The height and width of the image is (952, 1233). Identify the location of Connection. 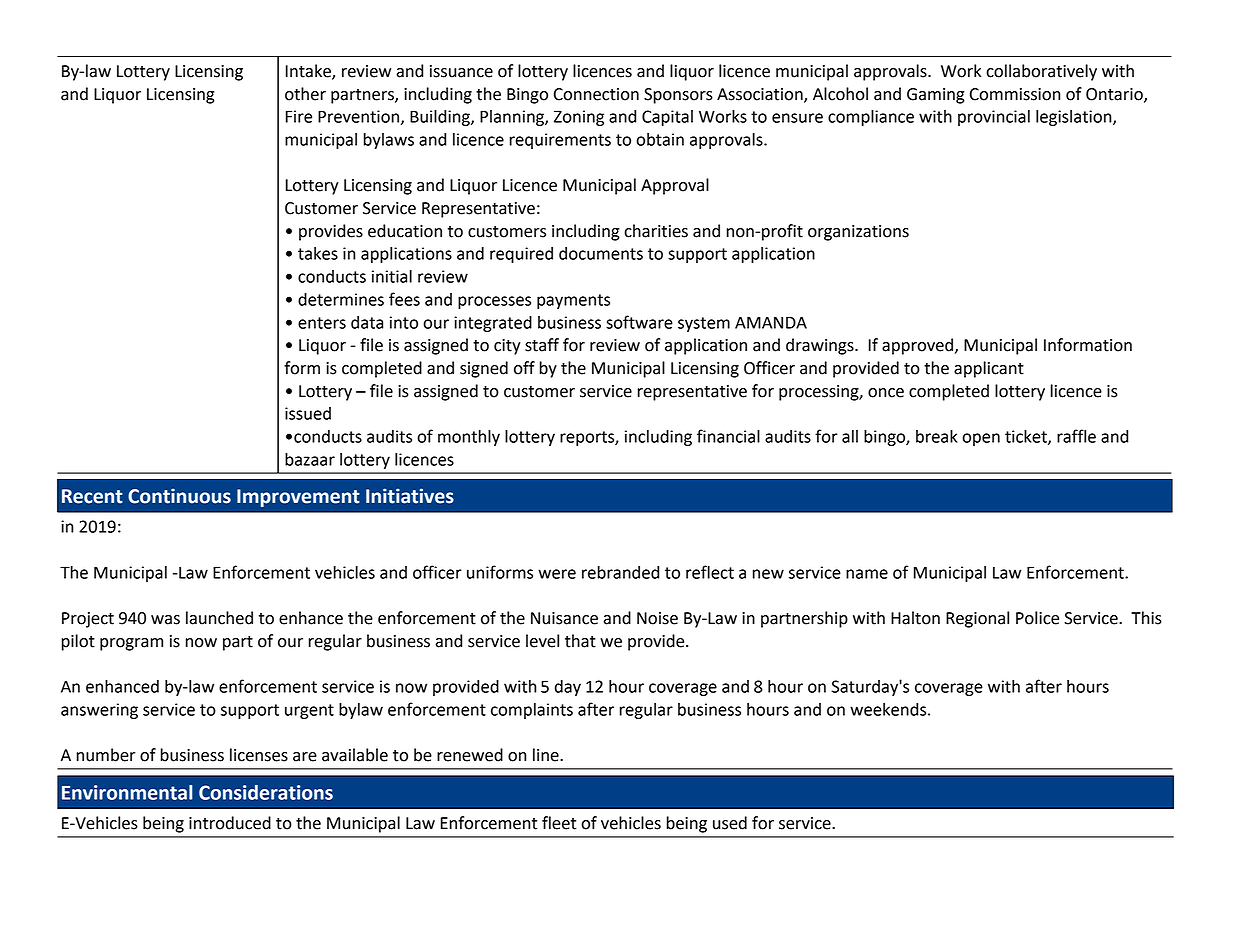
(596, 94).
